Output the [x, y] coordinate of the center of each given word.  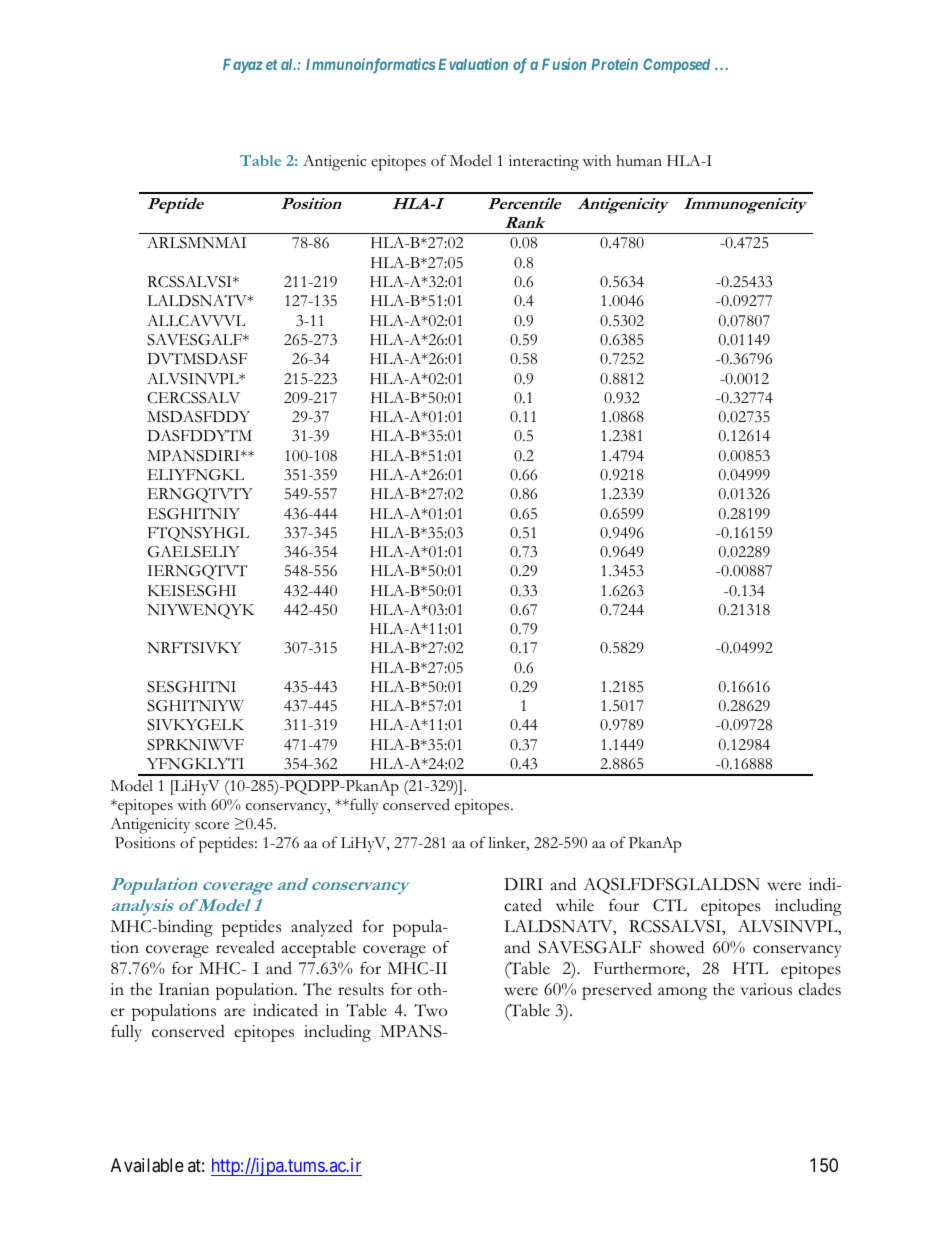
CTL [670, 905]
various [766, 989]
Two [430, 1010]
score [212, 826]
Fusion [564, 64]
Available [147, 1165]
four [624, 905]
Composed [676, 65]
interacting [544, 163]
